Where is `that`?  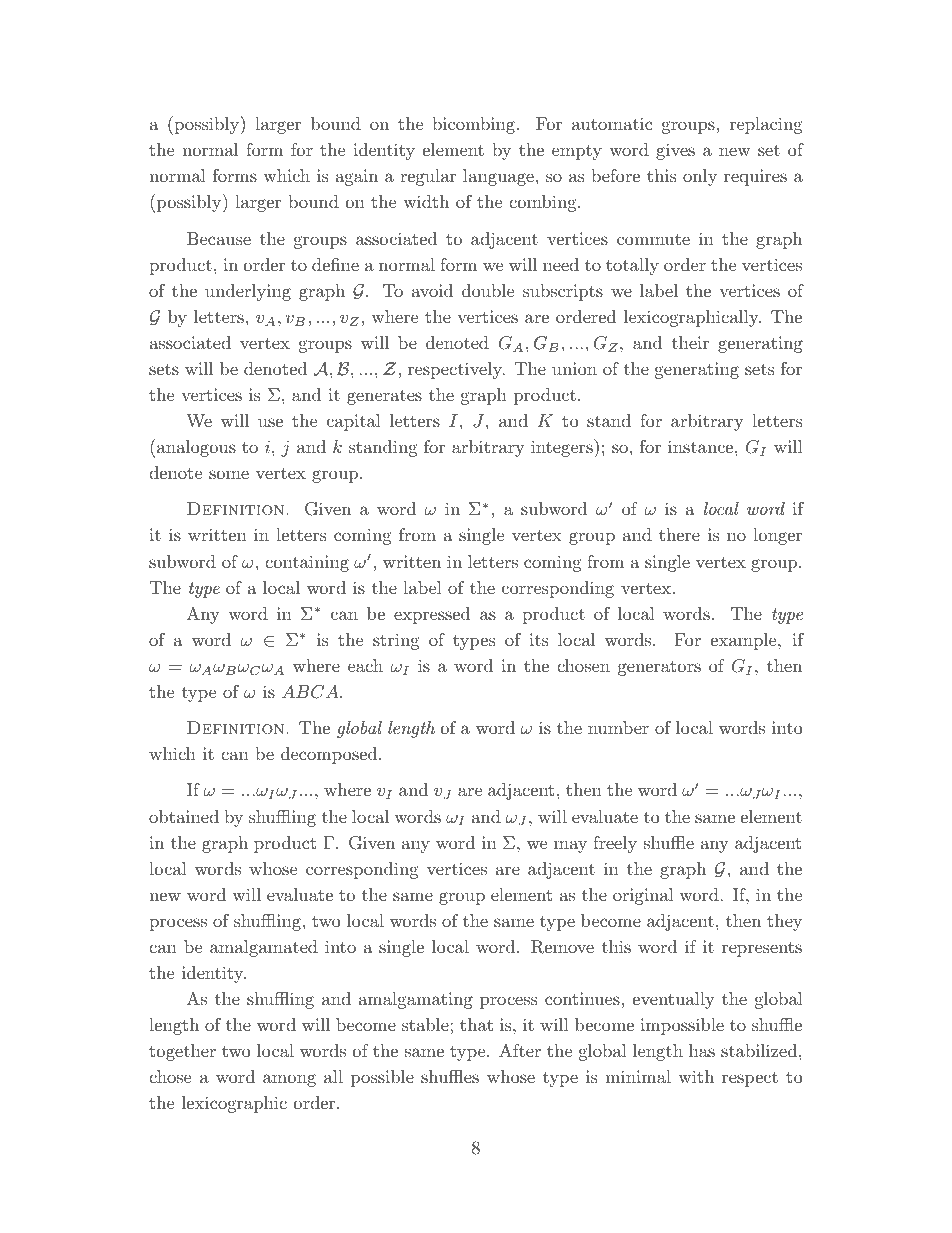
that is located at coordinates (476, 1024).
